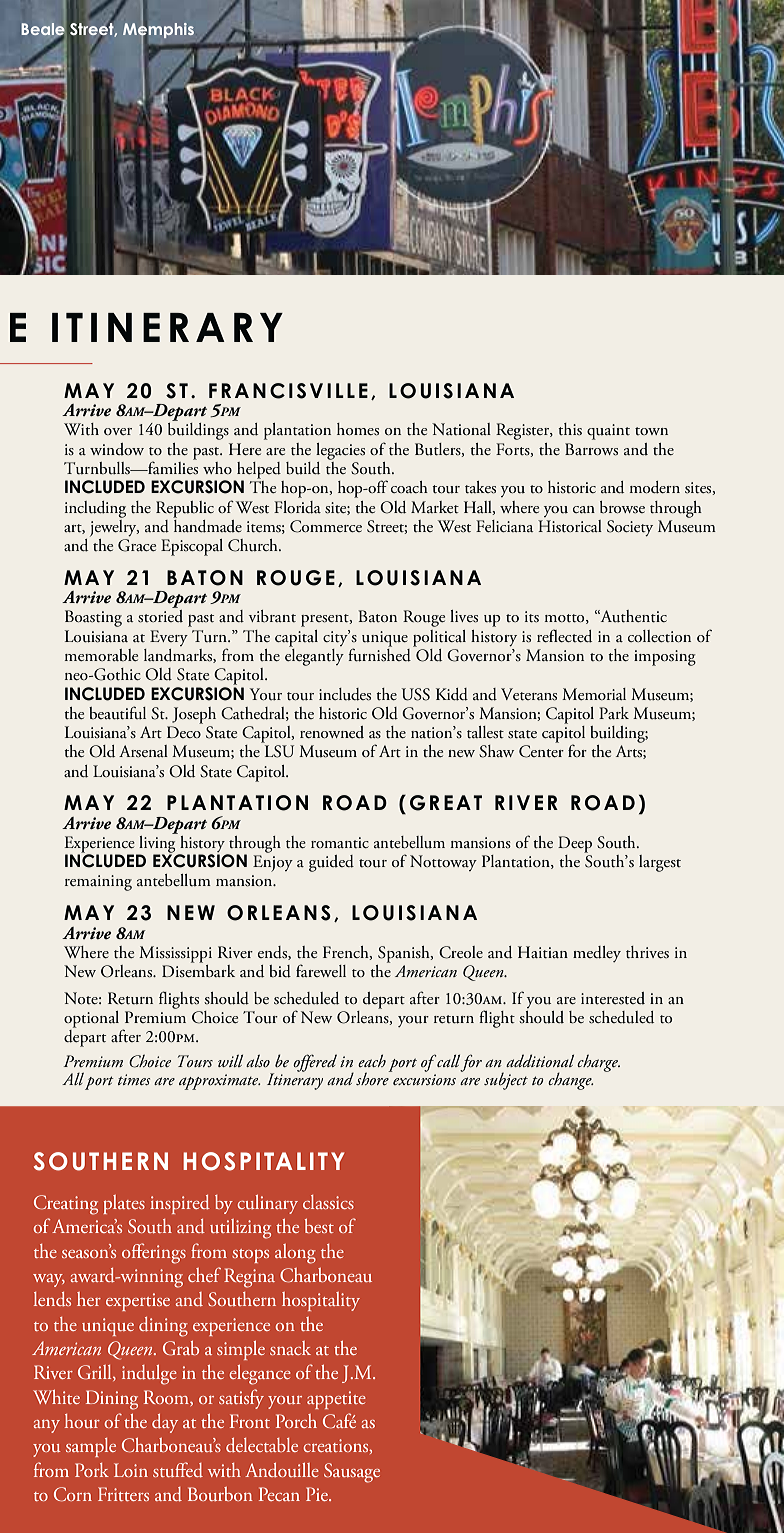 This document has width=784, height=1533. I want to click on interested, so click(613, 998).
